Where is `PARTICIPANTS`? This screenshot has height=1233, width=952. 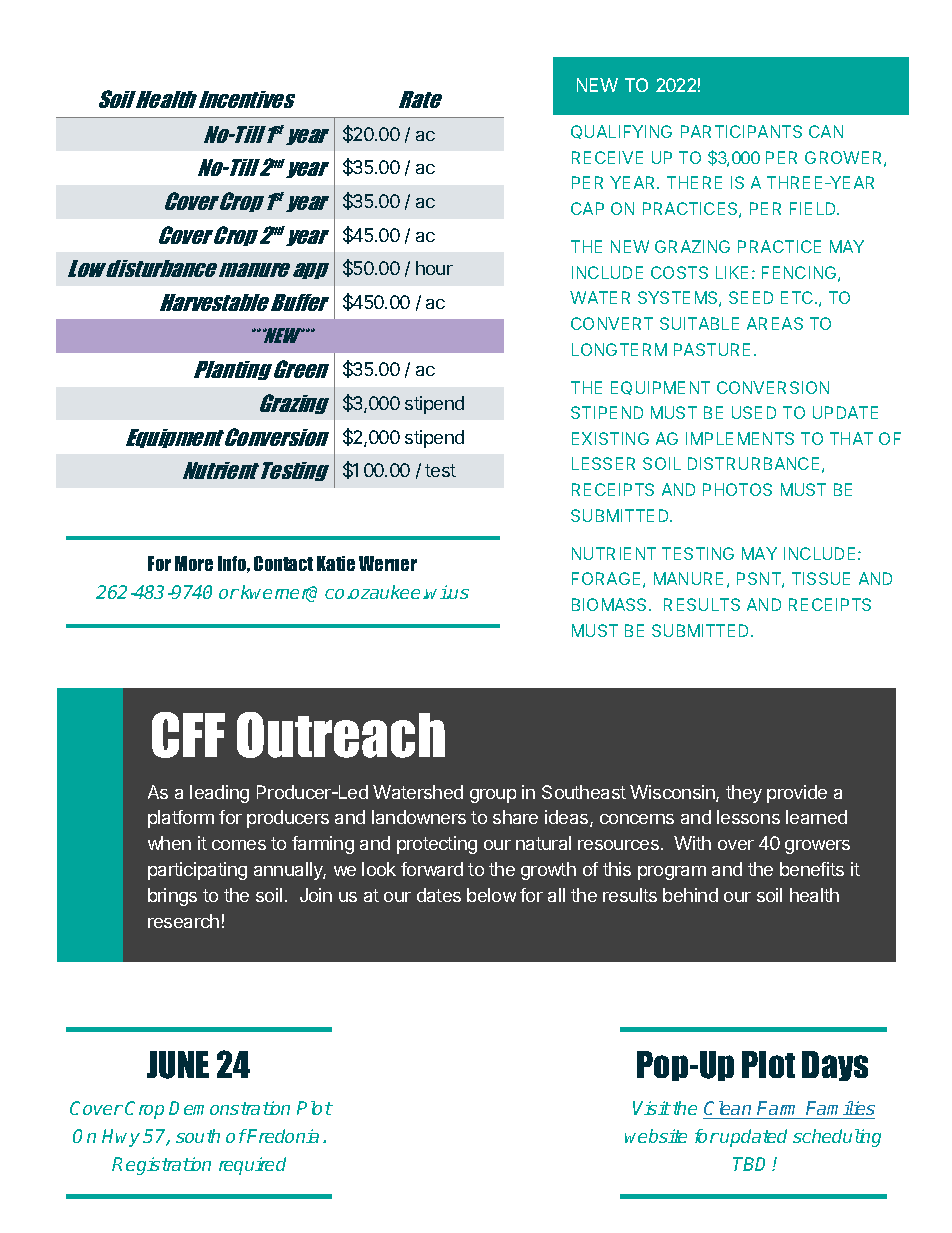
PARTICIPANTS is located at coordinates (741, 131).
